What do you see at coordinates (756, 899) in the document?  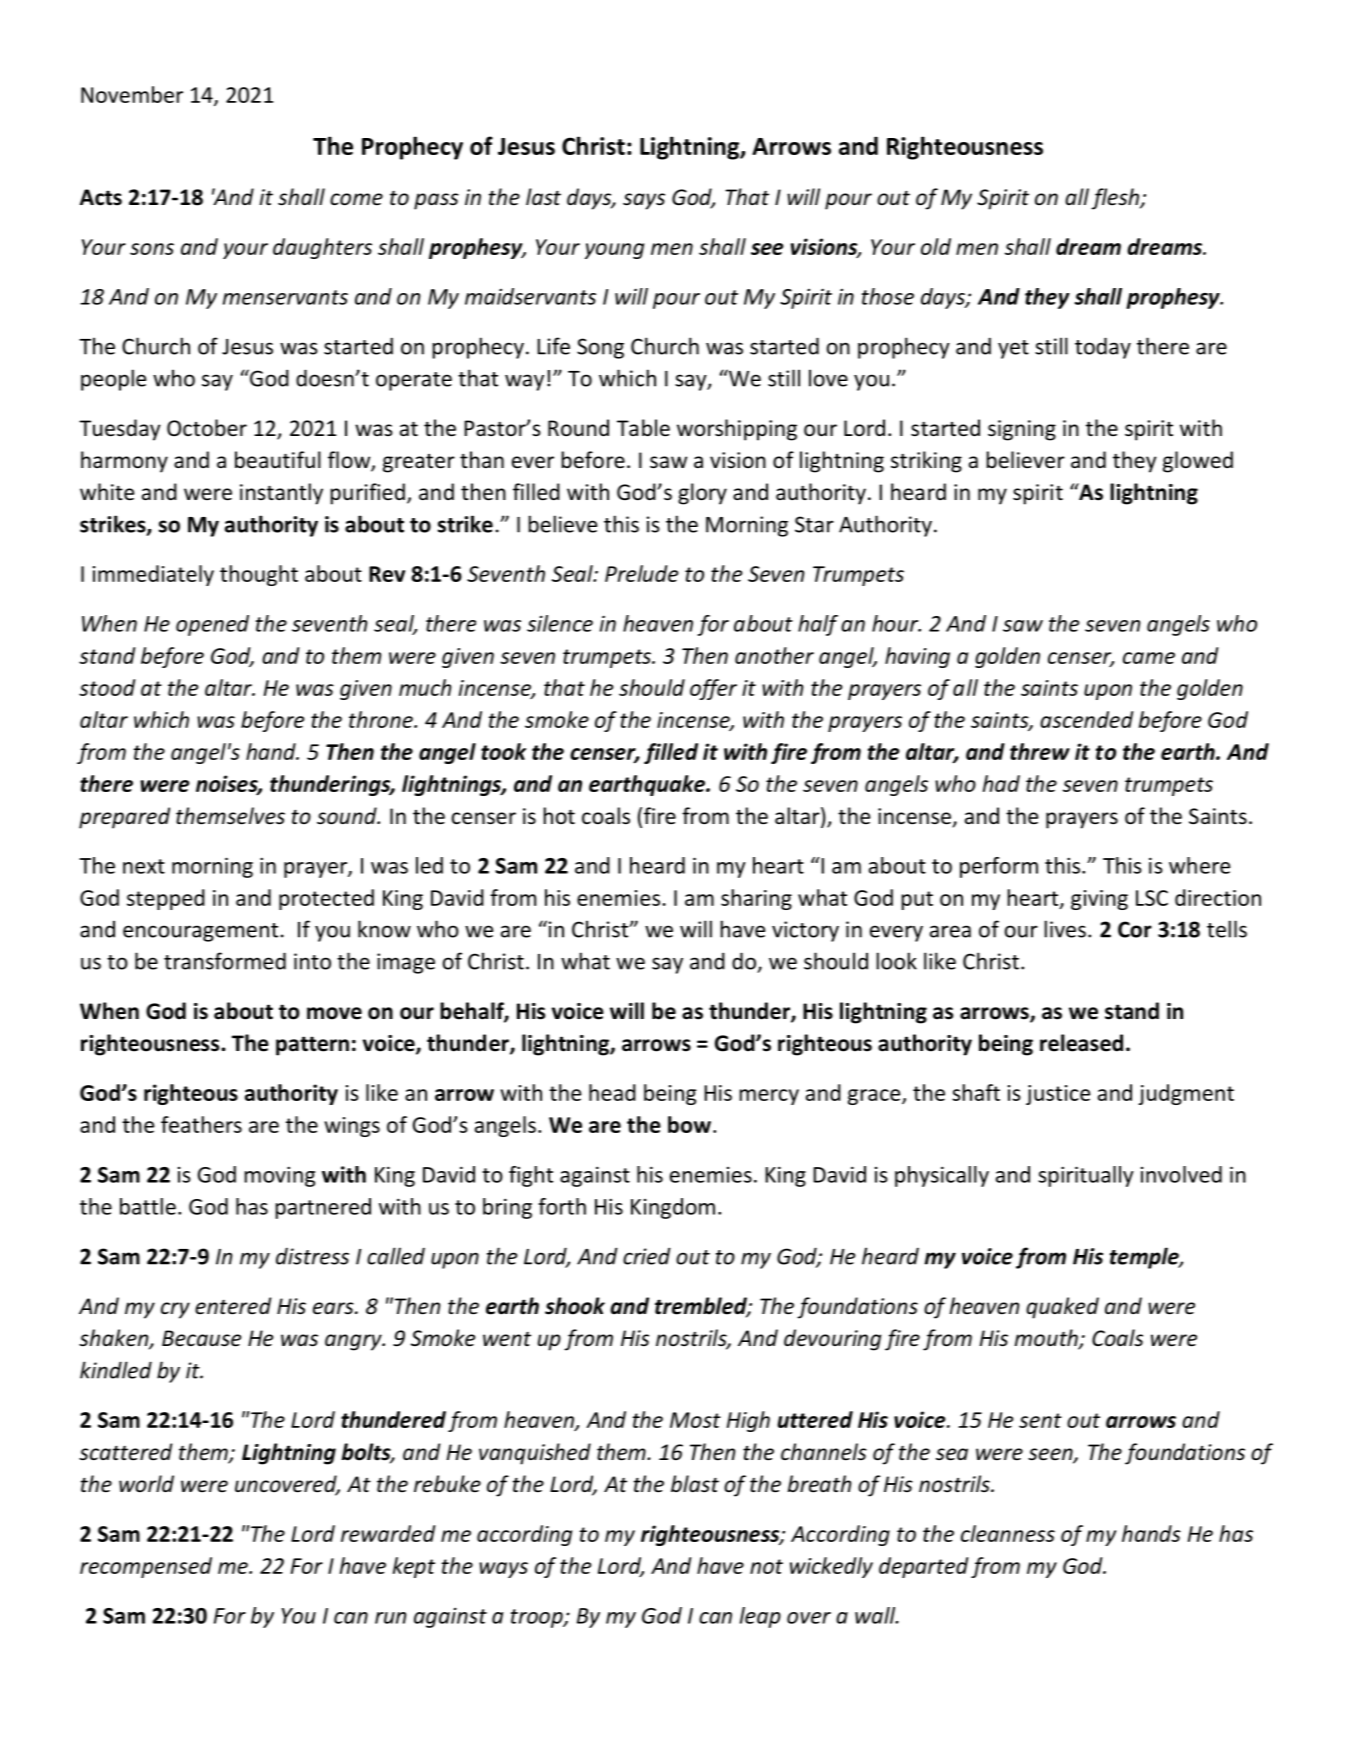 I see `sharing` at bounding box center [756, 899].
